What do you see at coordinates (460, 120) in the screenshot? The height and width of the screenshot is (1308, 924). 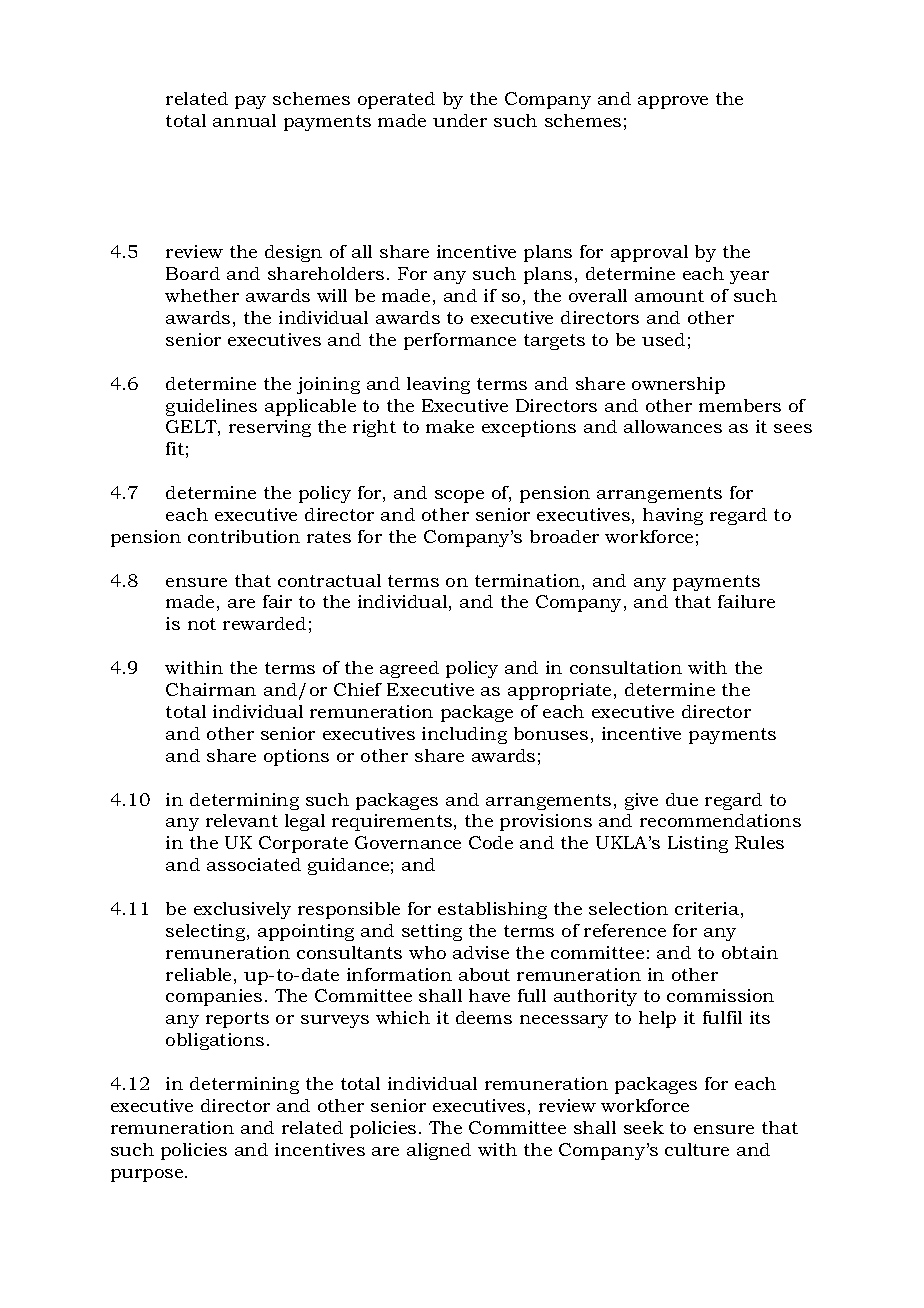 I see `under` at bounding box center [460, 120].
